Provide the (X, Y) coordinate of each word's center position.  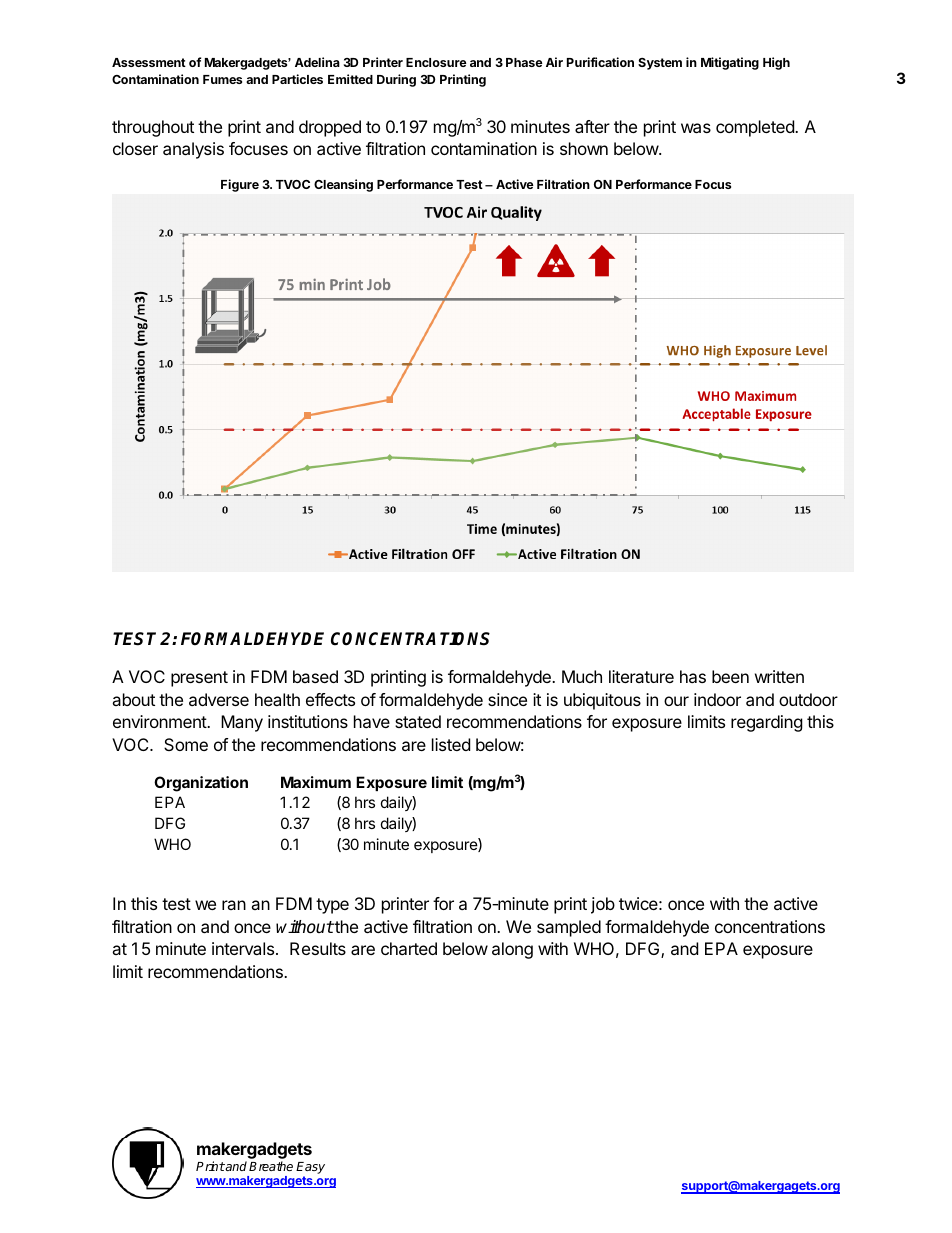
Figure (240, 185)
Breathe (271, 1166)
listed (451, 744)
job (603, 905)
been (730, 676)
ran (234, 905)
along (512, 950)
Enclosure (436, 62)
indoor (717, 699)
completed (756, 128)
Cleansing (343, 185)
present (199, 679)
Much (582, 676)
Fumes (222, 79)
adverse (219, 699)
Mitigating (730, 63)
